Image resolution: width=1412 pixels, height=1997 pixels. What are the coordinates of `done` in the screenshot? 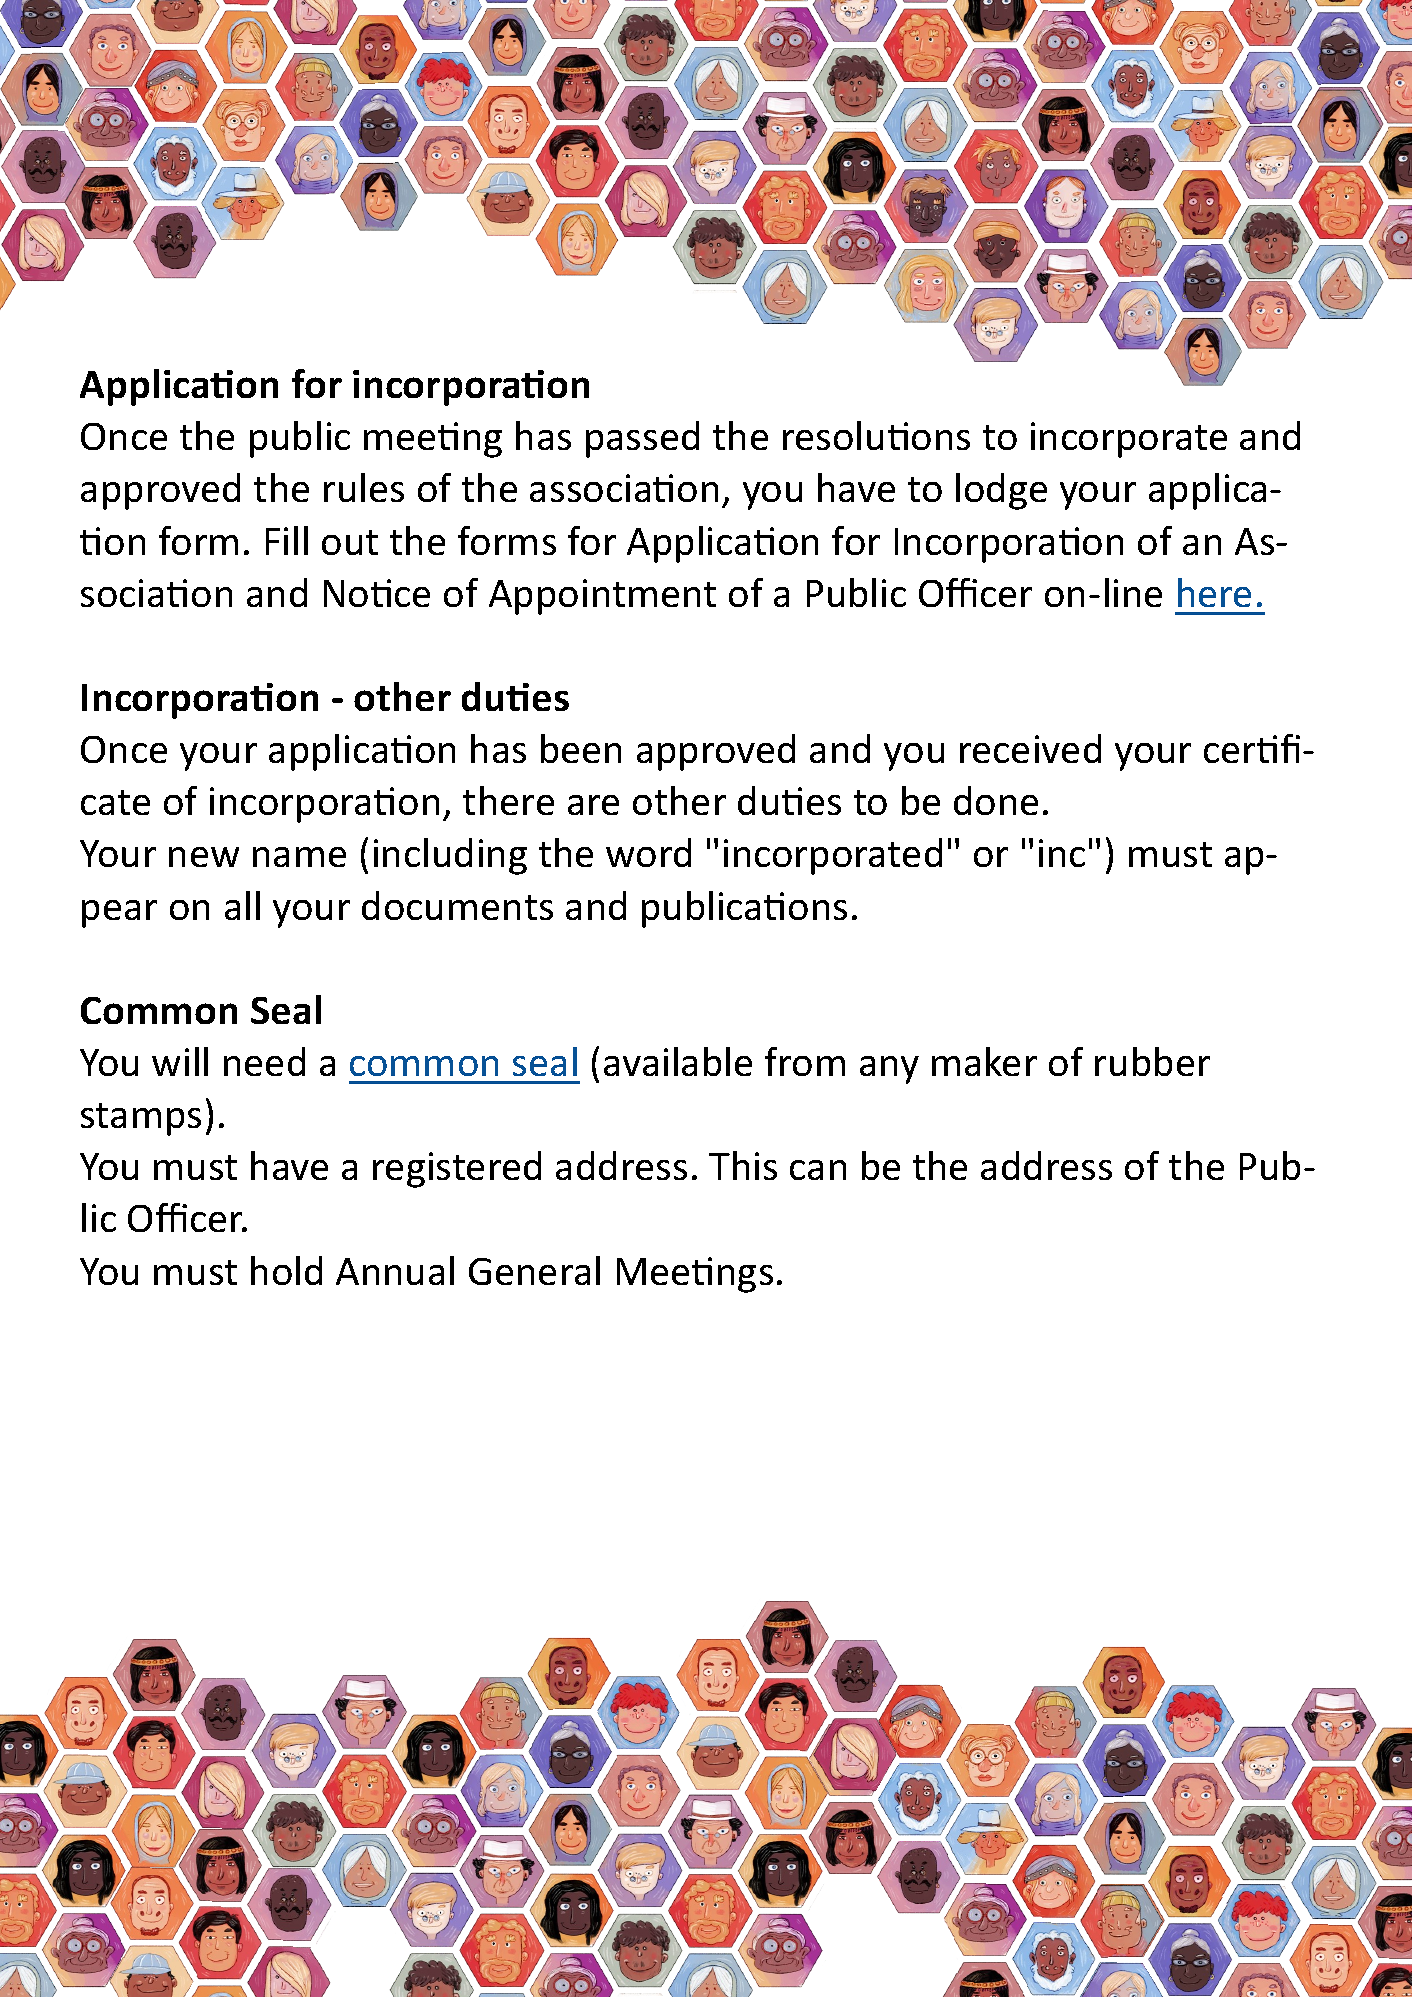 It's located at (996, 800).
